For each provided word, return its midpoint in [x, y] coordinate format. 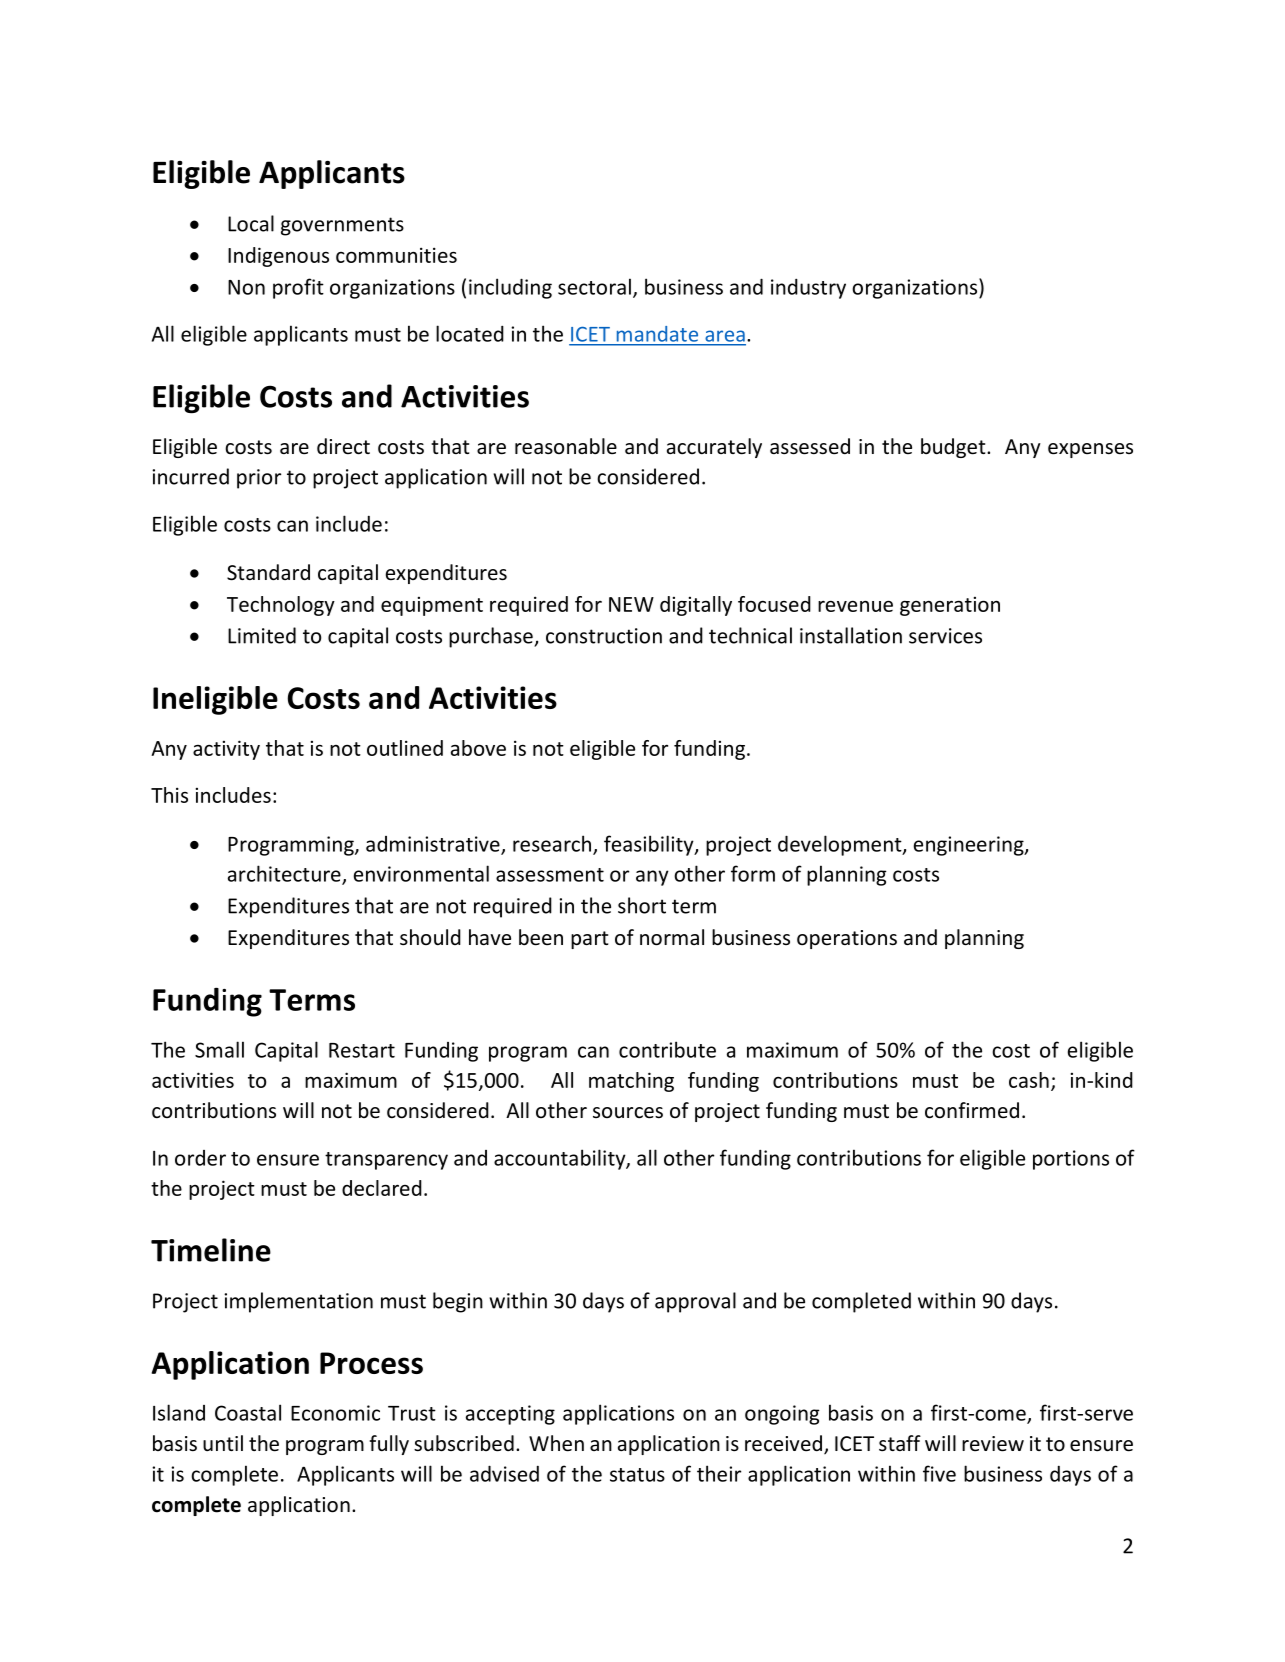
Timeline [211, 1250]
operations [847, 939]
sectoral [594, 286]
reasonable [566, 446]
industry [808, 289]
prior [259, 479]
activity [226, 750]
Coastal [248, 1412]
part [589, 940]
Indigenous [278, 257]
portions [1071, 1160]
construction [604, 636]
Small [219, 1049]
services [945, 636]
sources [628, 1113]
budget [954, 448]
